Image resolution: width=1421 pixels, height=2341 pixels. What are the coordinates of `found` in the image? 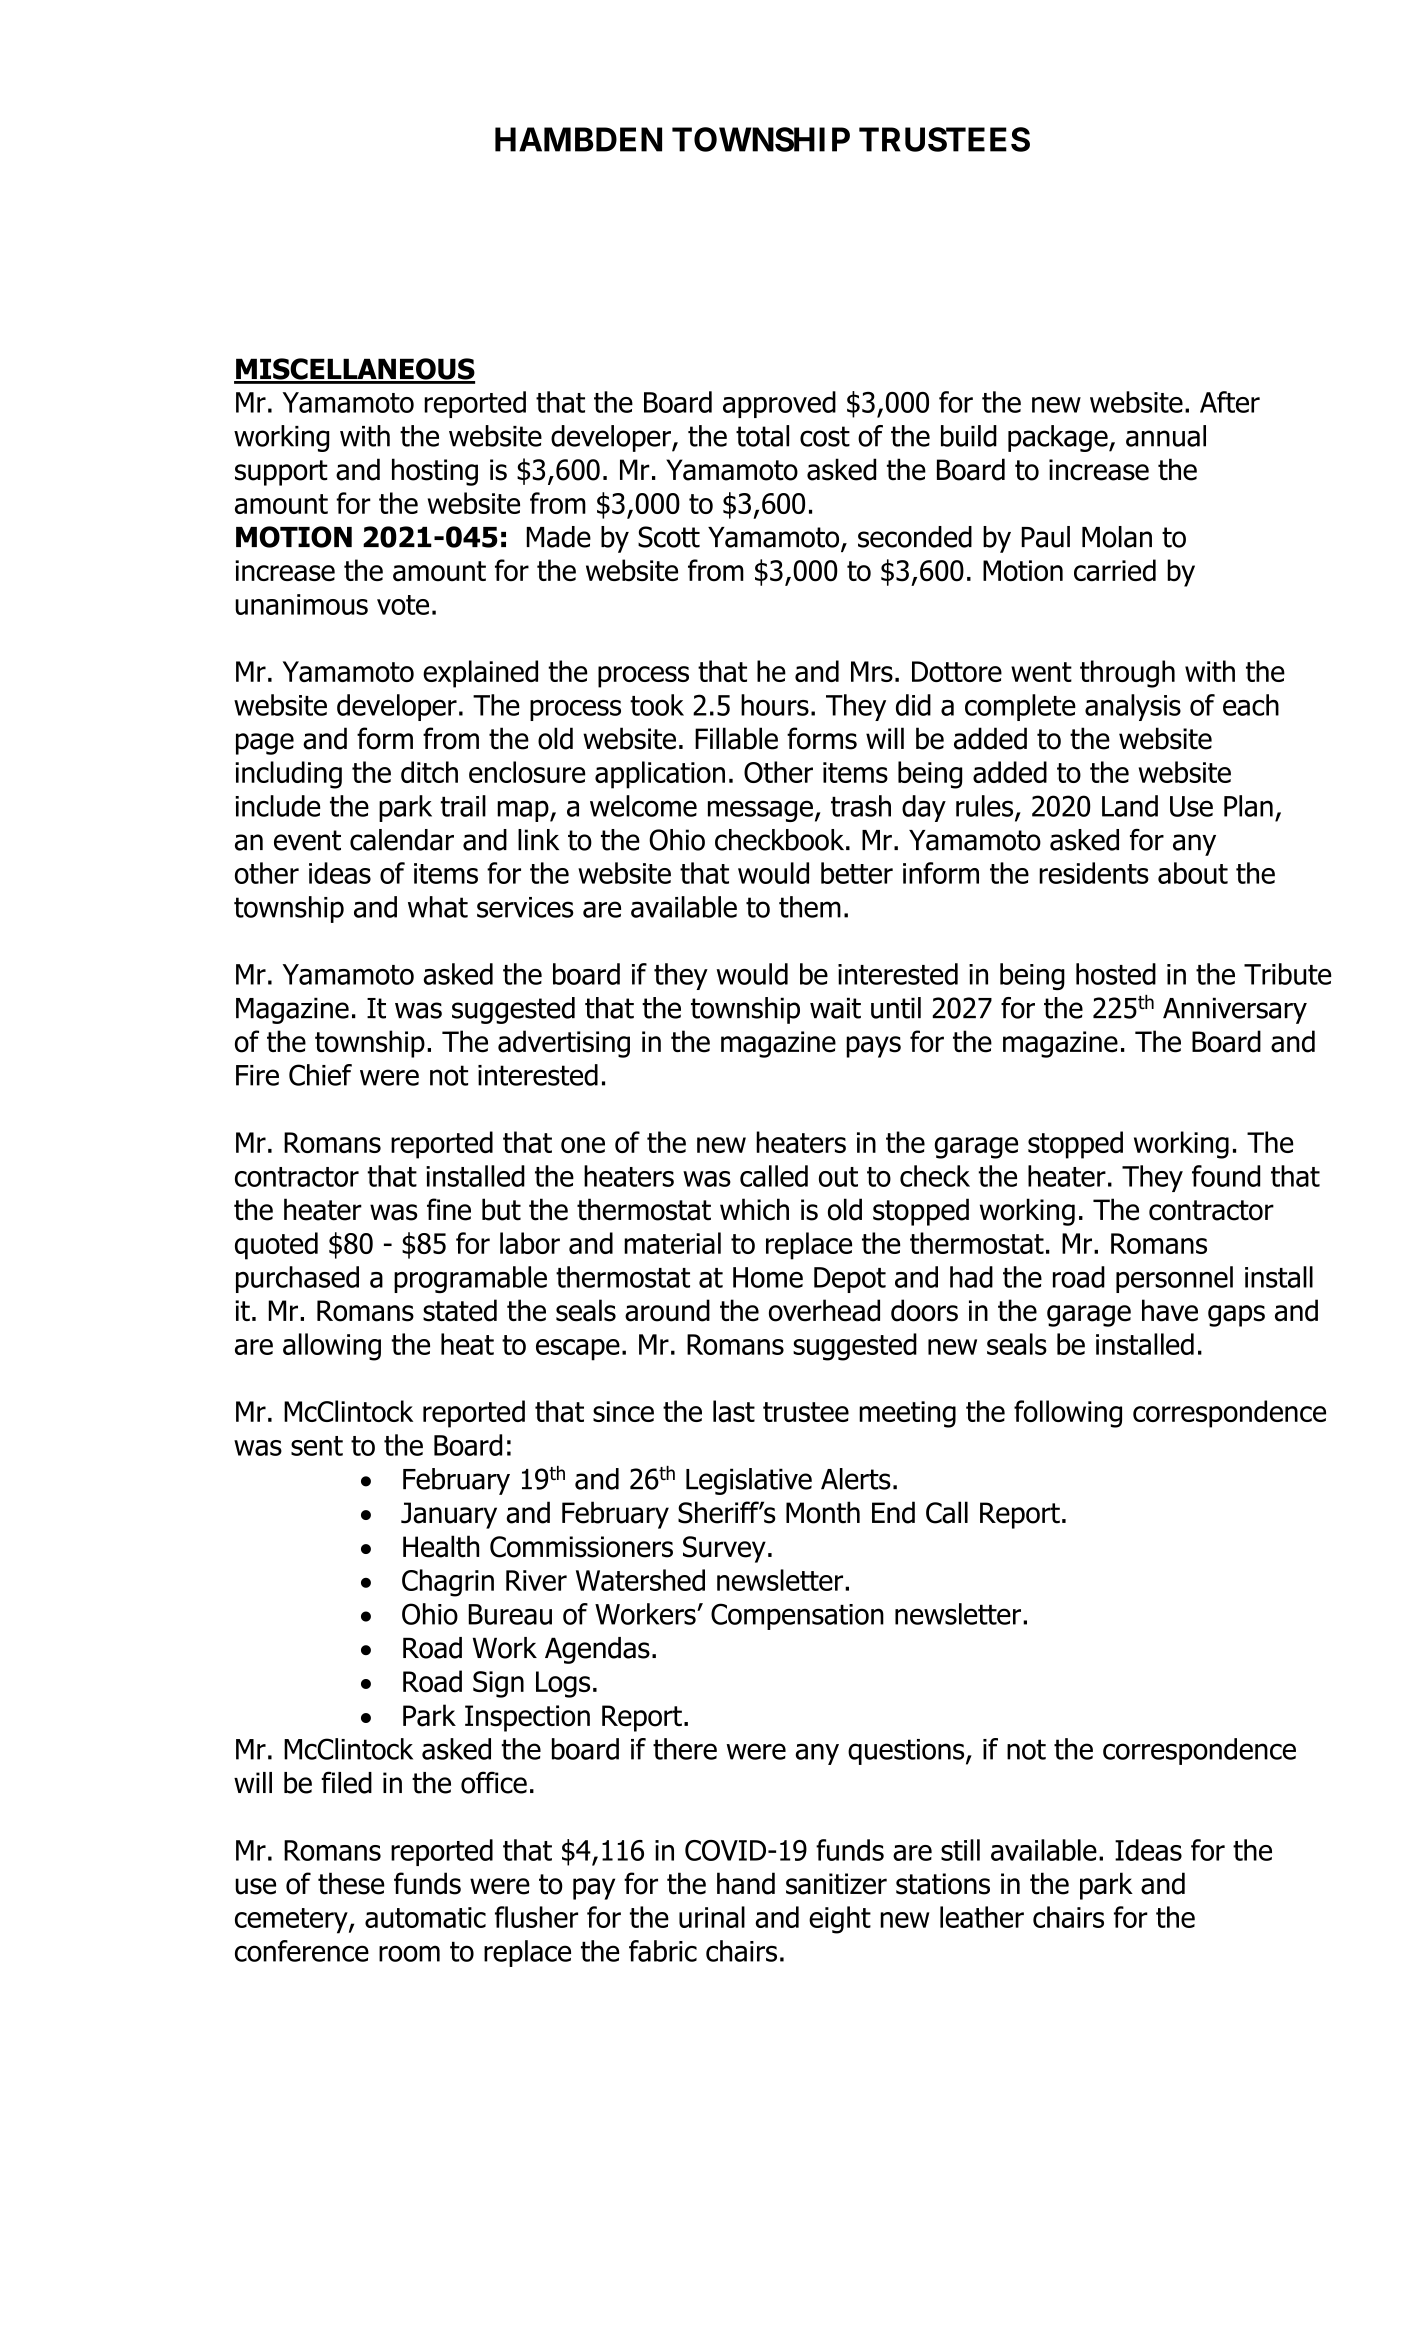 It's located at (1226, 1176).
